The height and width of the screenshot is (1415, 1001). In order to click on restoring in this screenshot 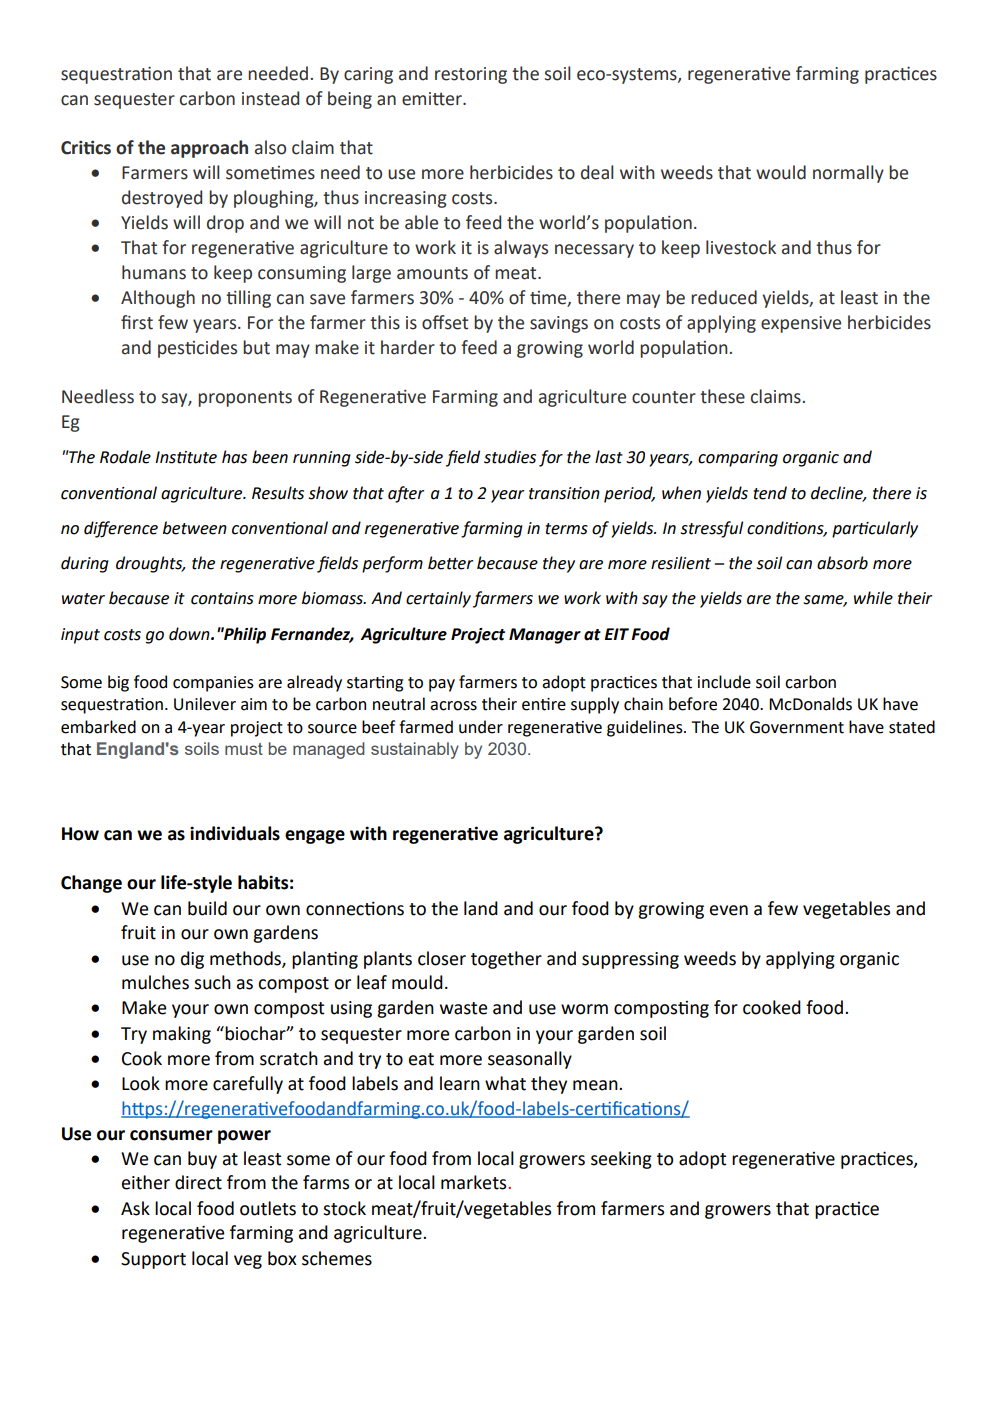, I will do `click(471, 75)`.
